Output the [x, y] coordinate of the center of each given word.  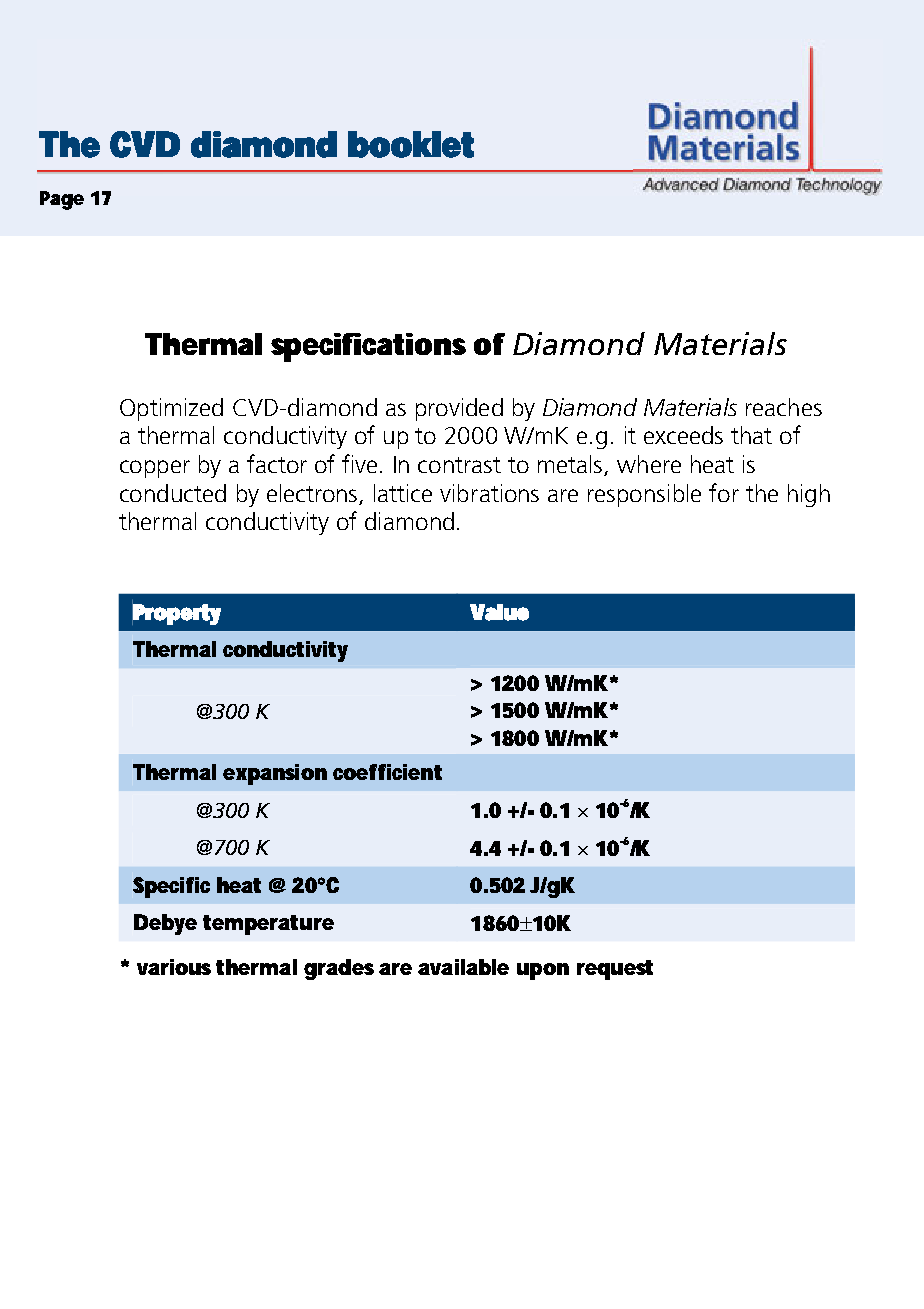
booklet [411, 144]
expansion [275, 774]
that [751, 435]
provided [459, 409]
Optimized [171, 409]
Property [176, 613]
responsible [644, 495]
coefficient [387, 772]
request [615, 970]
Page [62, 200]
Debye [165, 924]
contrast [459, 465]
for [724, 492]
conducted [173, 493]
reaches [784, 407]
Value [499, 612]
